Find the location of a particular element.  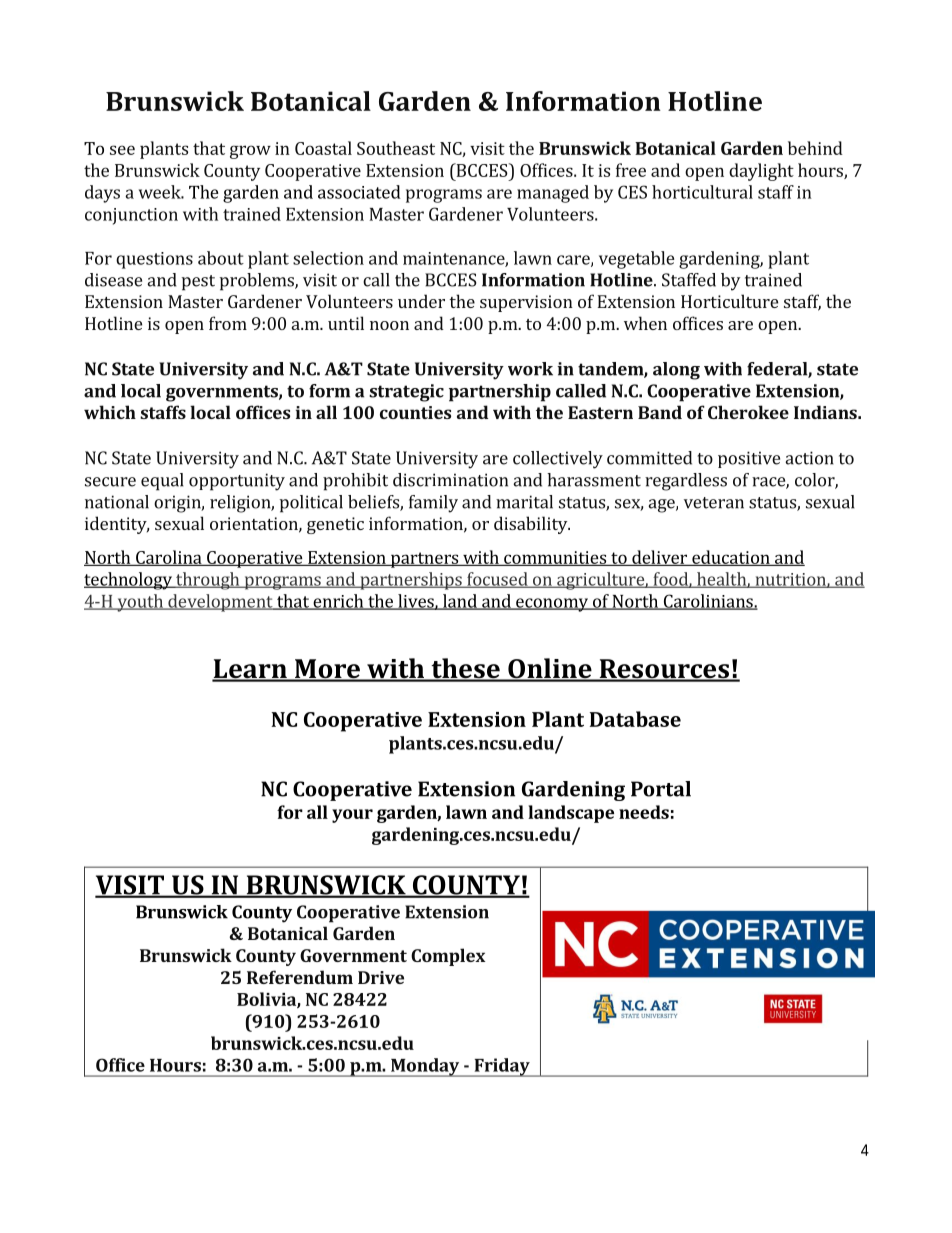

Learn is located at coordinates (250, 670).
